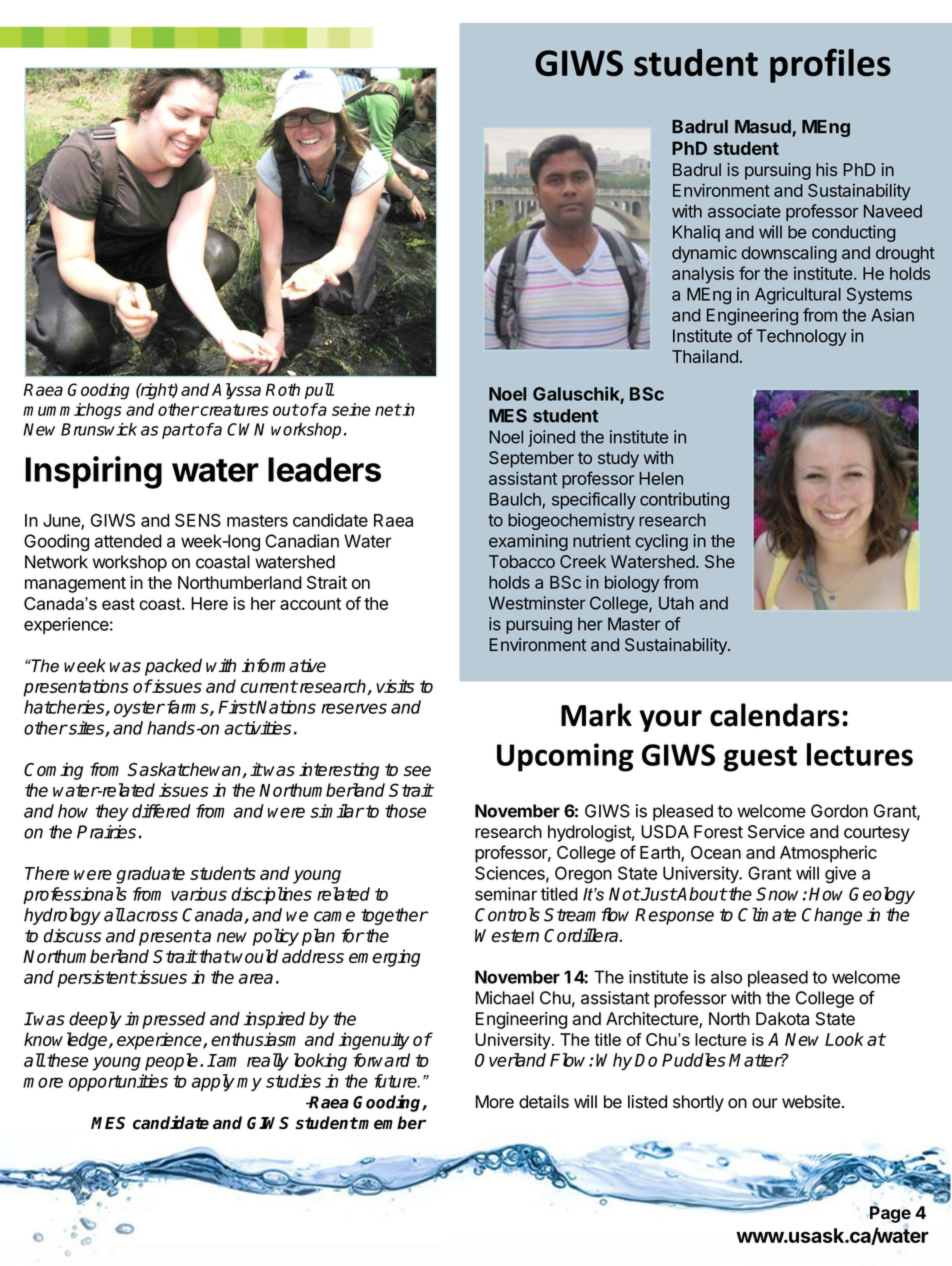 The image size is (952, 1266). What do you see at coordinates (890, 1214) in the screenshot?
I see `Page` at bounding box center [890, 1214].
